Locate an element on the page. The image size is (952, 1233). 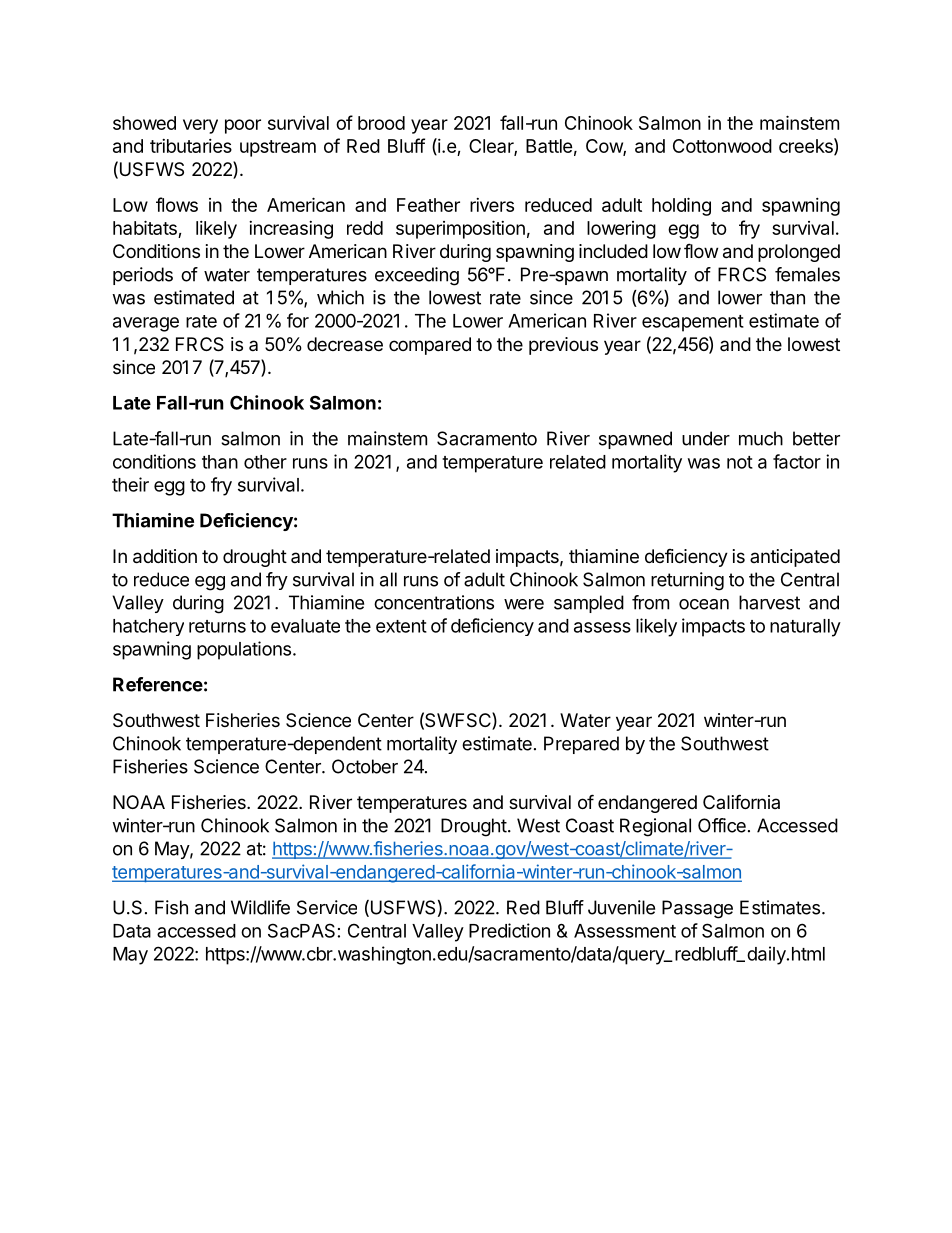
Battle is located at coordinates (549, 146).
